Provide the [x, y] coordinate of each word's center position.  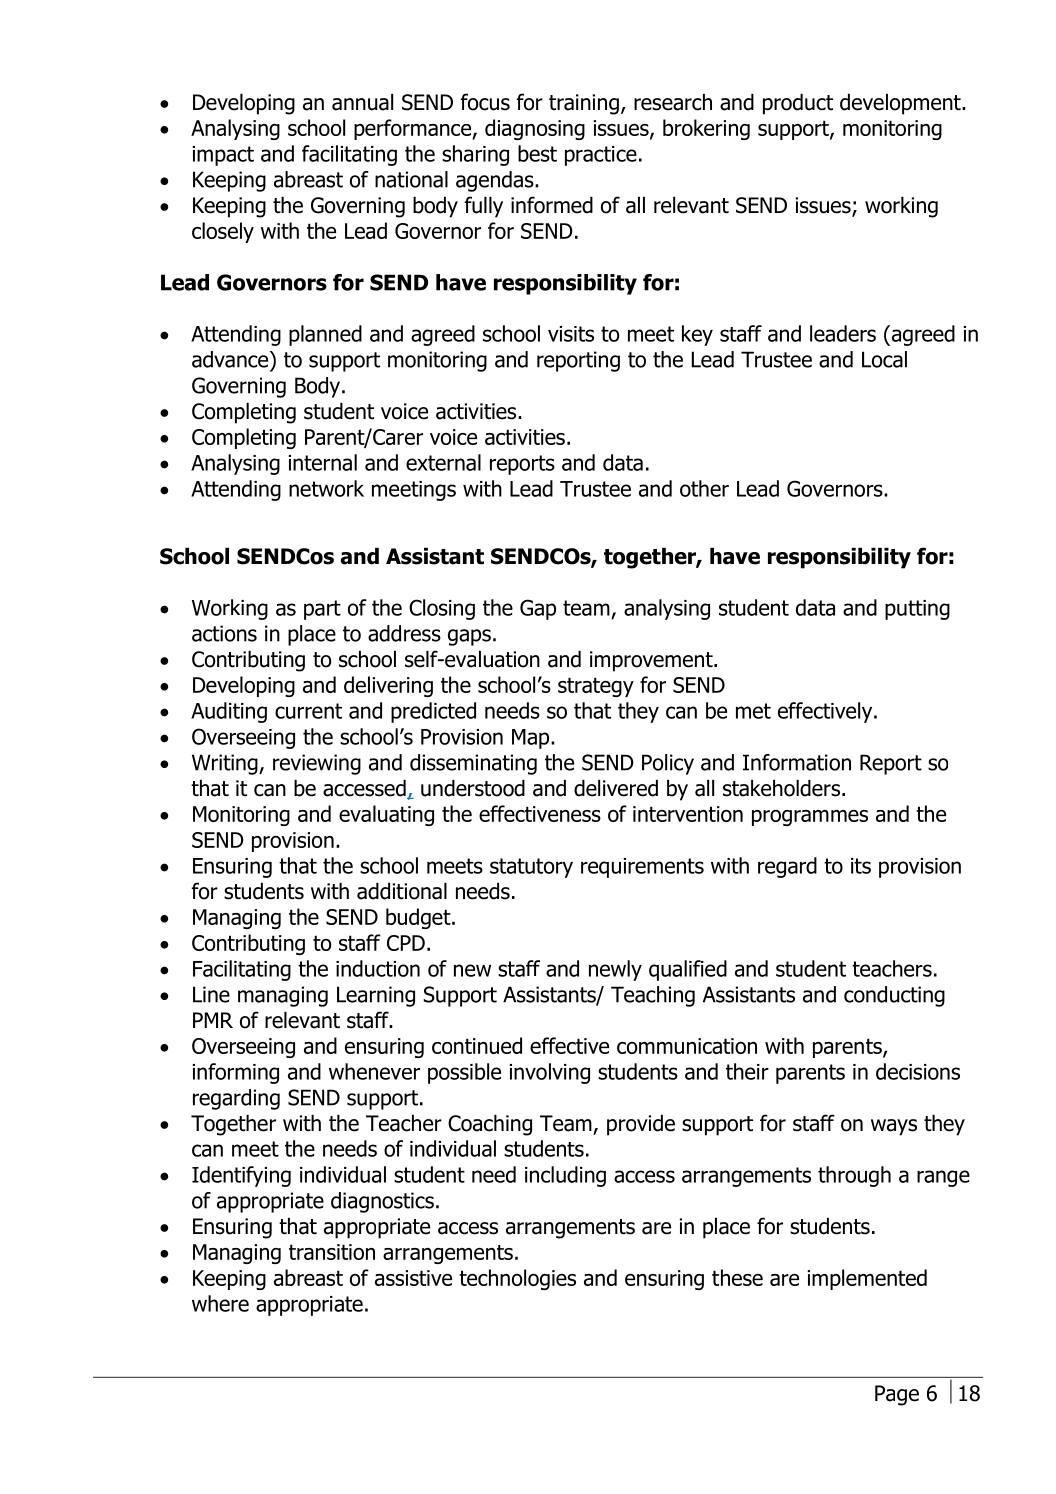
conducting [894, 996]
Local [884, 359]
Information [797, 762]
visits [571, 334]
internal [323, 462]
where [220, 1303]
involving [550, 1073]
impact [223, 156]
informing [236, 1073]
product [798, 104]
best [537, 153]
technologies [517, 1279]
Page [897, 1395]
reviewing [317, 764]
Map [532, 739]
